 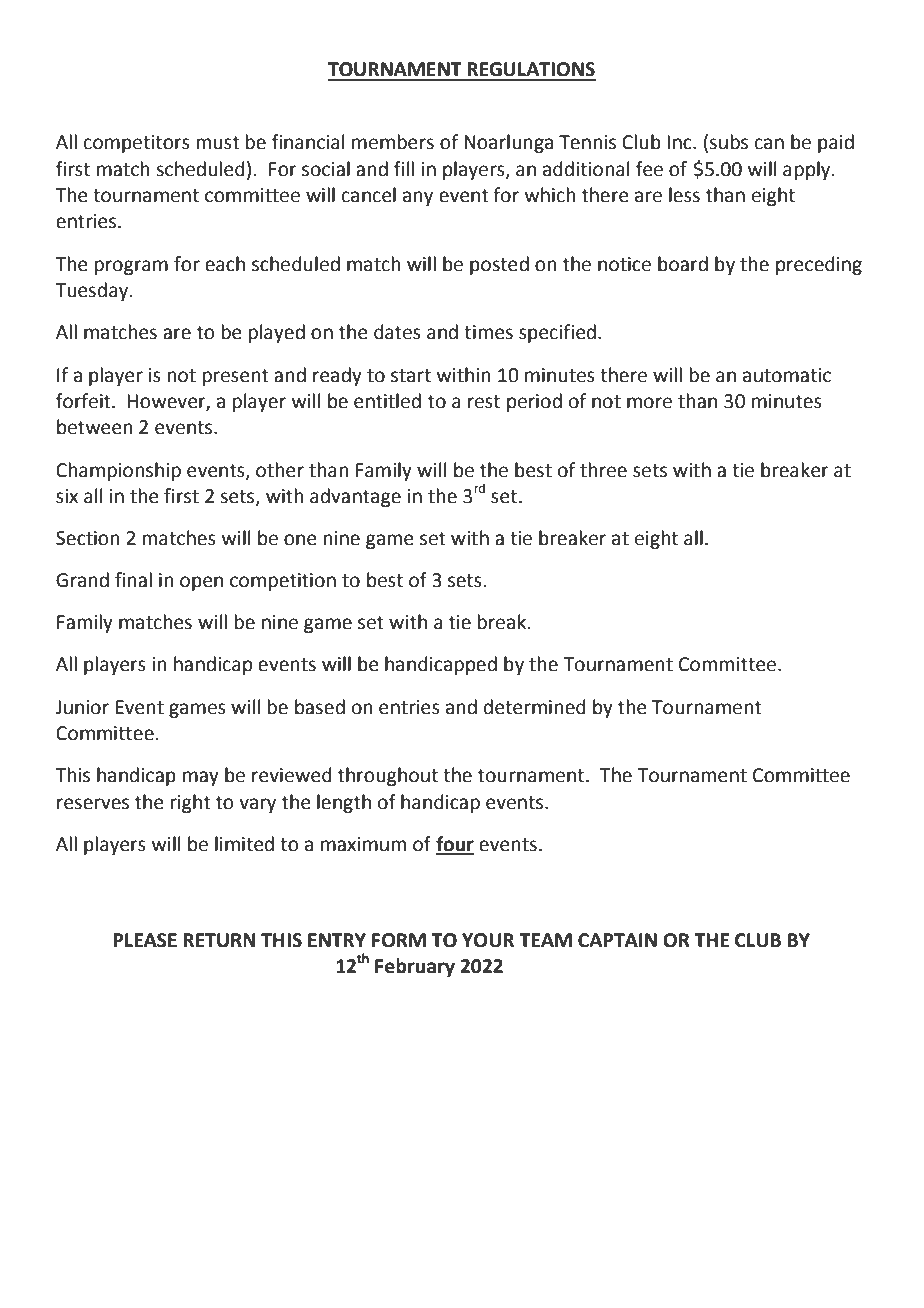 What do you see at coordinates (488, 940) in the document?
I see `YOUR` at bounding box center [488, 940].
